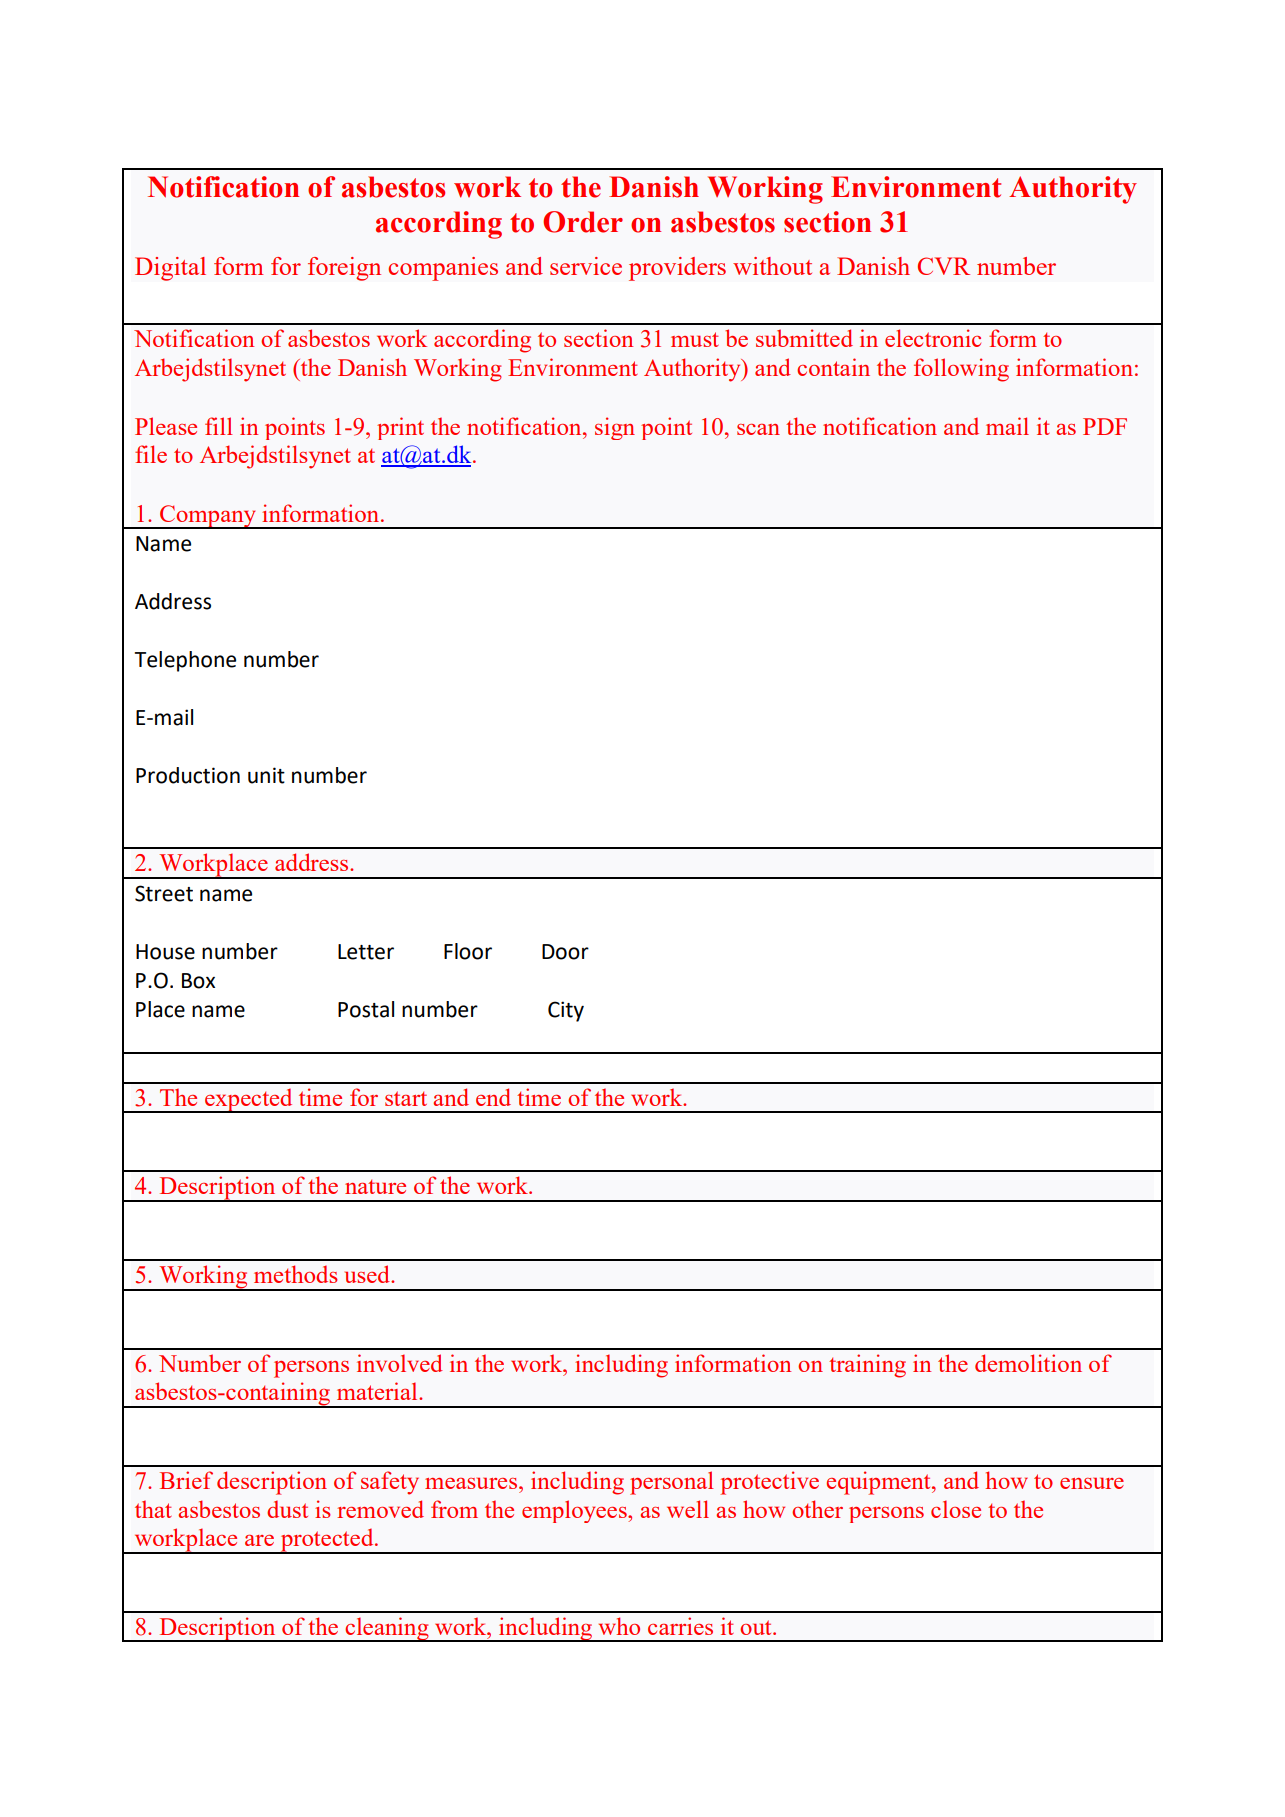 This document has width=1285, height=1817. Describe the element at coordinates (933, 338) in the document. I see `electronic` at that location.
